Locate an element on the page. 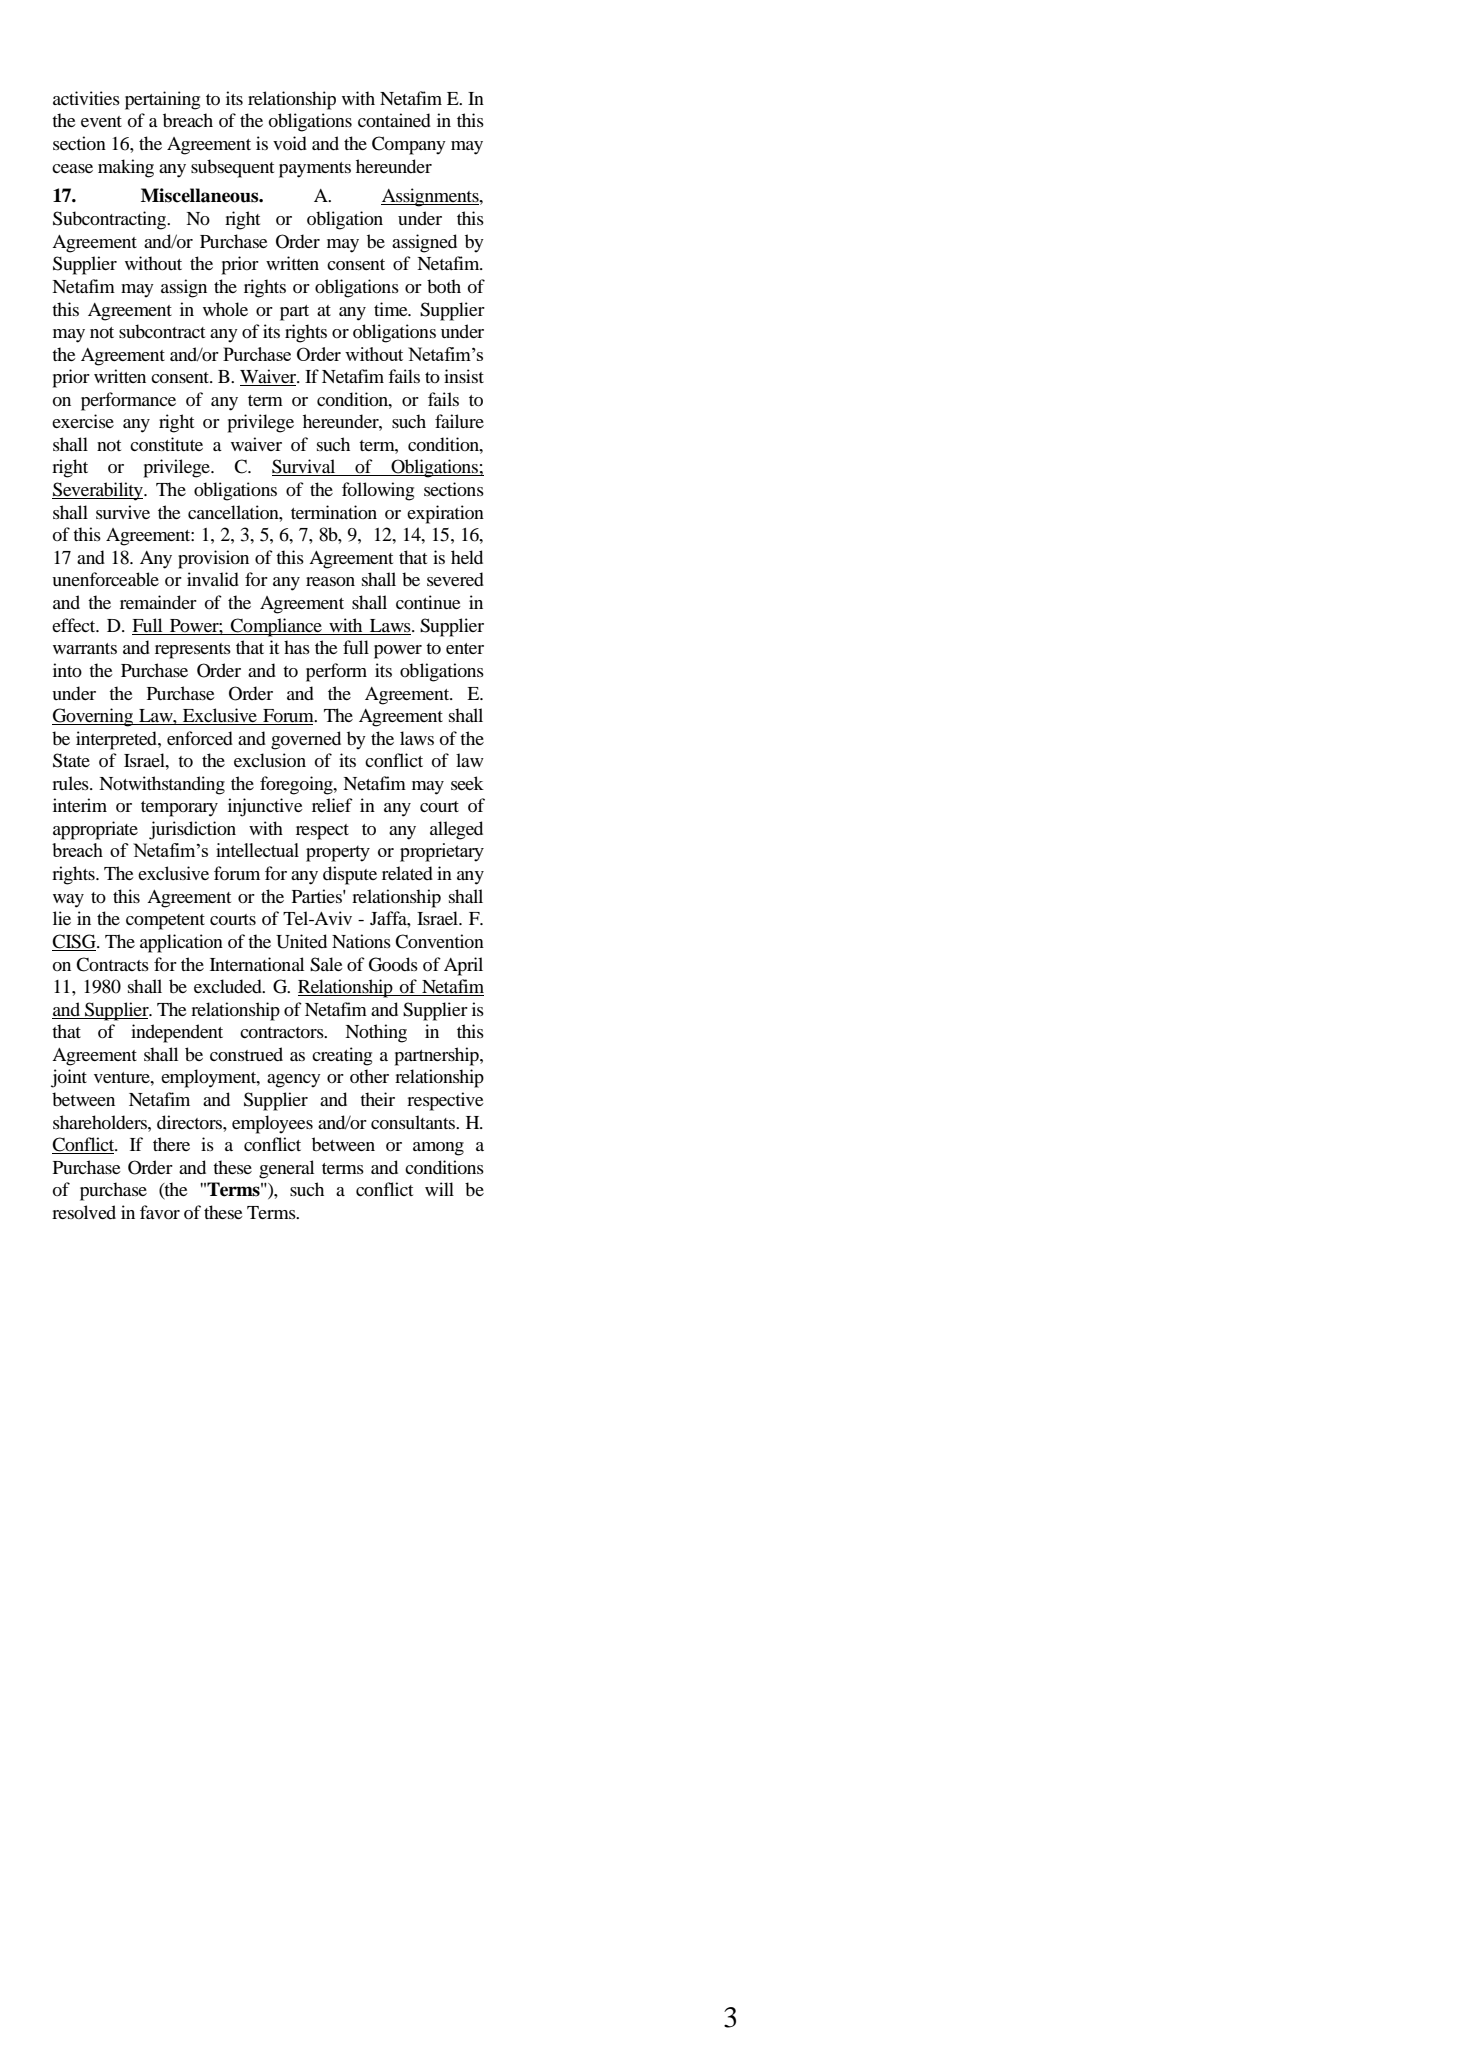  warrants is located at coordinates (85, 648).
